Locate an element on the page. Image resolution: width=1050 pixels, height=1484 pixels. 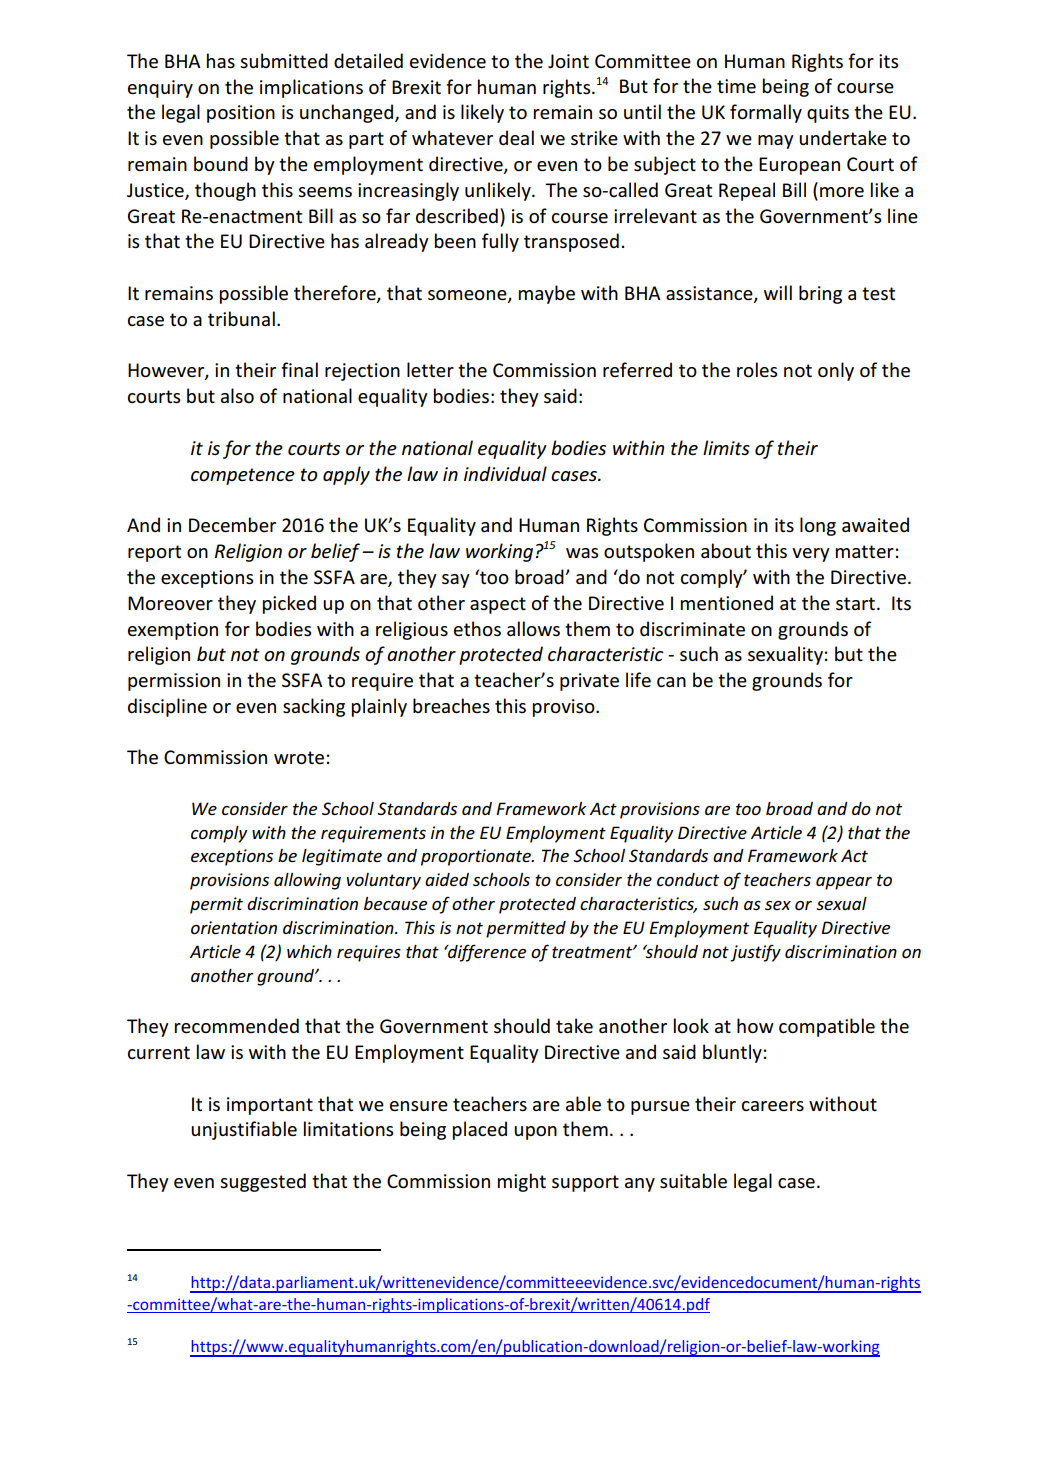
mentioned is located at coordinates (727, 602).
